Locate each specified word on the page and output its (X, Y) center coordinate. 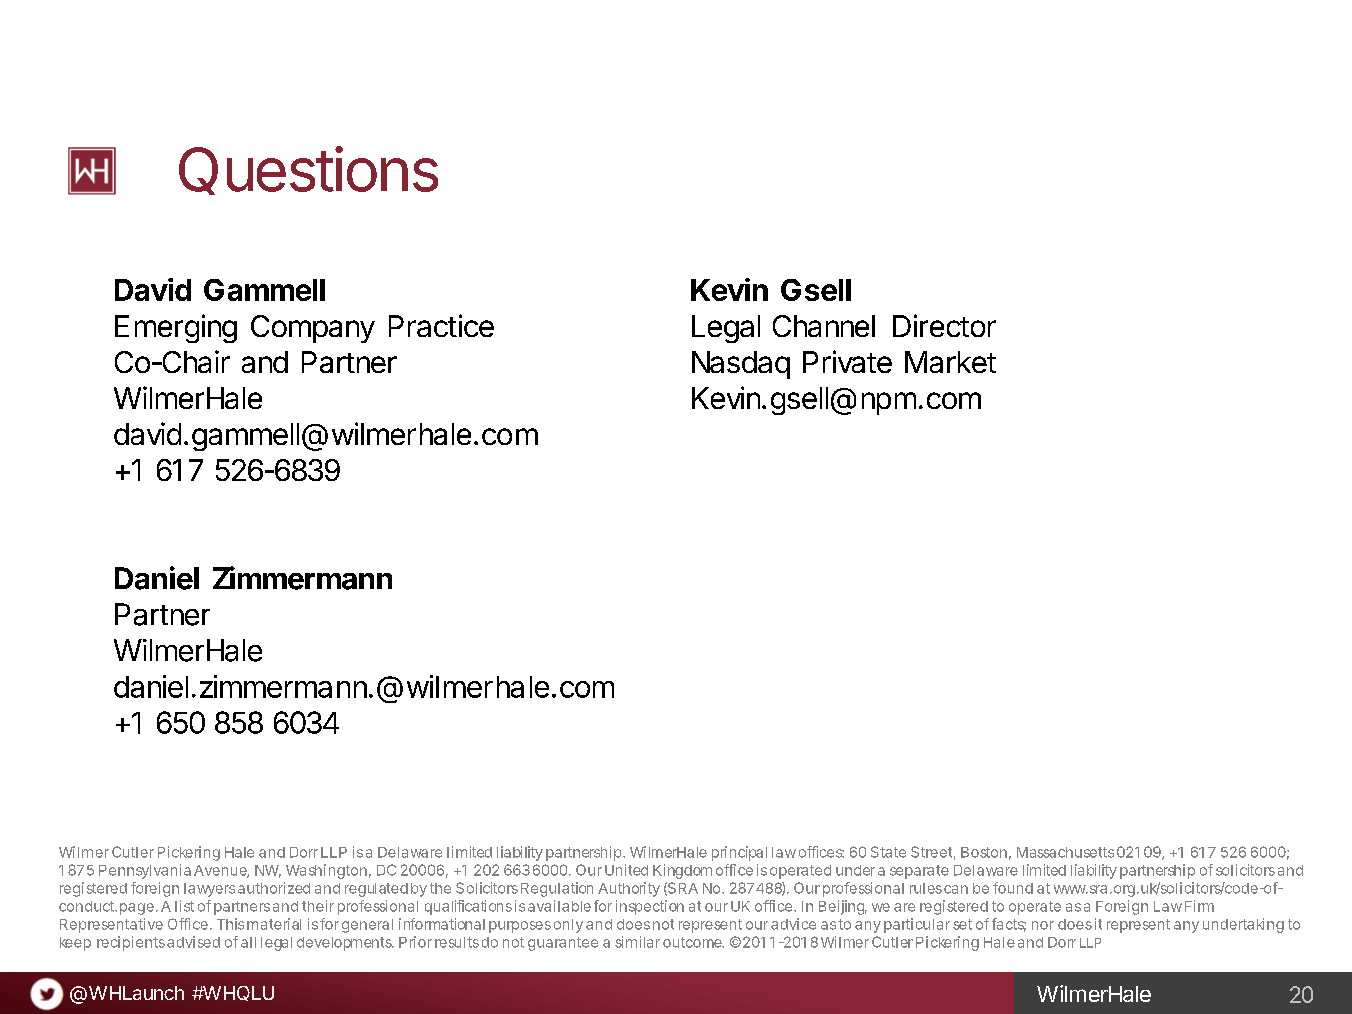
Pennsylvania (145, 871)
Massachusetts (1065, 852)
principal (739, 853)
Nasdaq (741, 365)
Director (944, 325)
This (230, 924)
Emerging (176, 328)
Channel (824, 326)
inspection (650, 907)
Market (950, 362)
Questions (308, 170)
